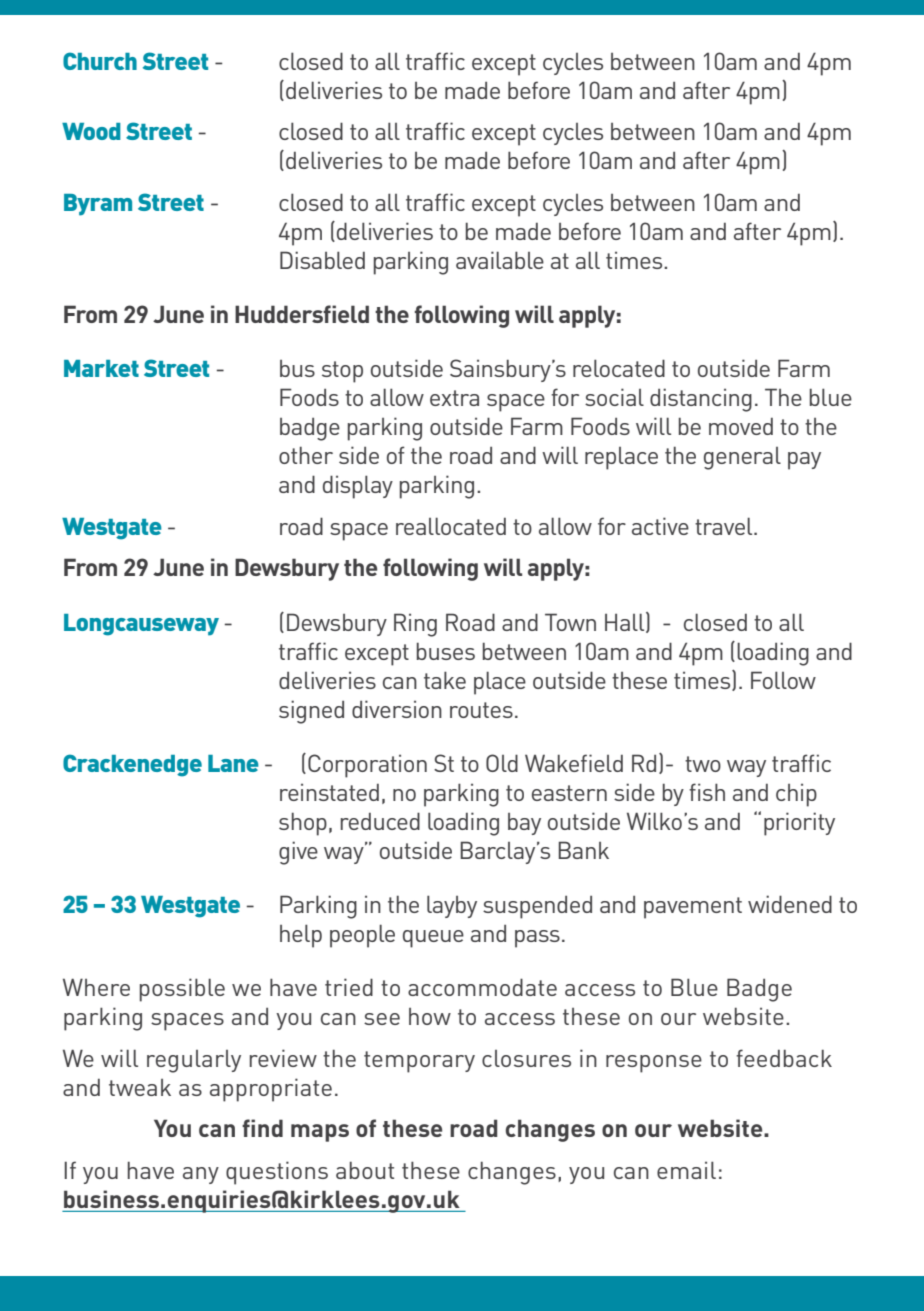 This screenshot has height=1311, width=924. What do you see at coordinates (311, 712) in the screenshot?
I see `signed` at bounding box center [311, 712].
